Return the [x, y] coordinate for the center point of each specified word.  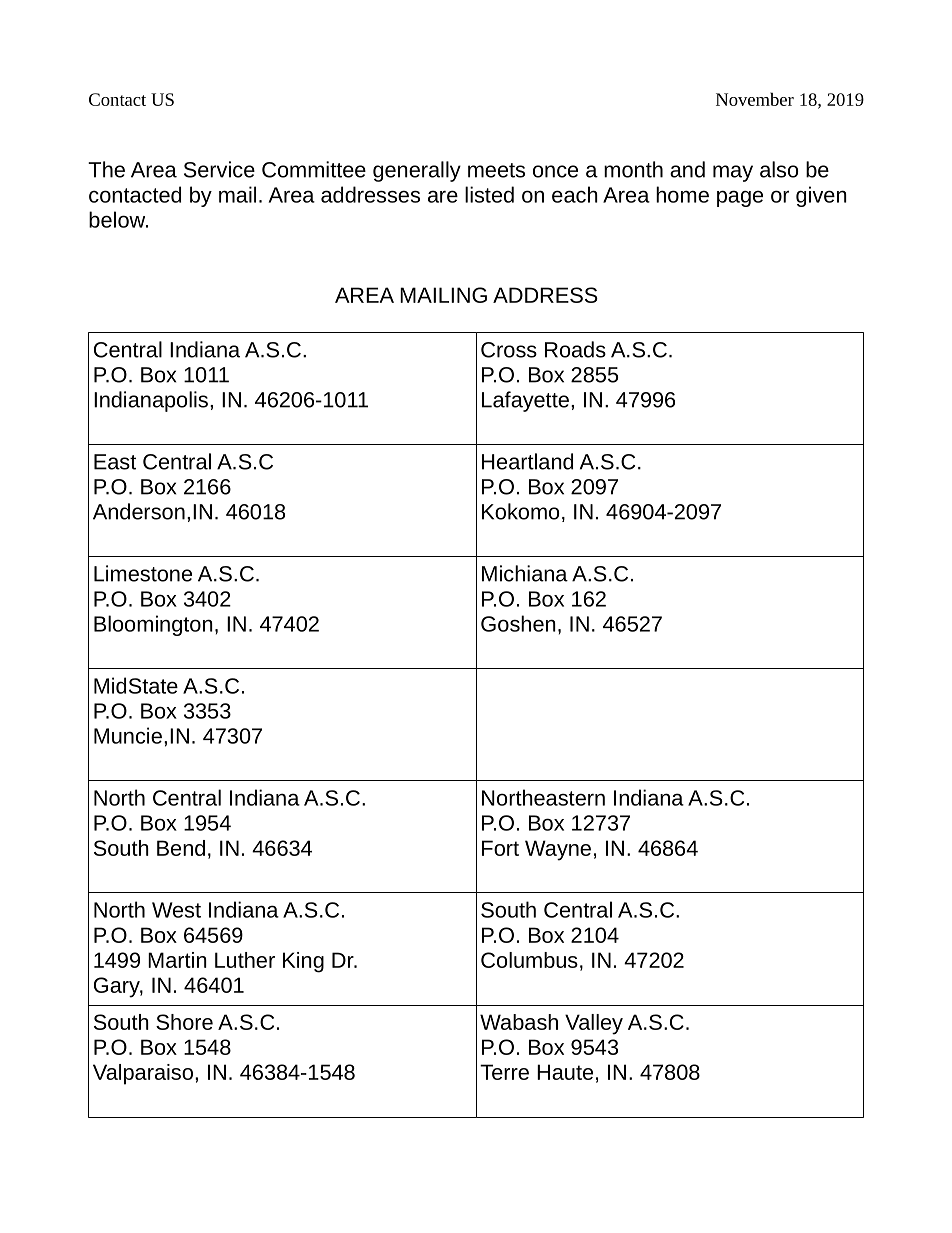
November [755, 99]
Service [219, 169]
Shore [184, 1022]
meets [496, 170]
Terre [504, 1072]
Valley [594, 1024]
